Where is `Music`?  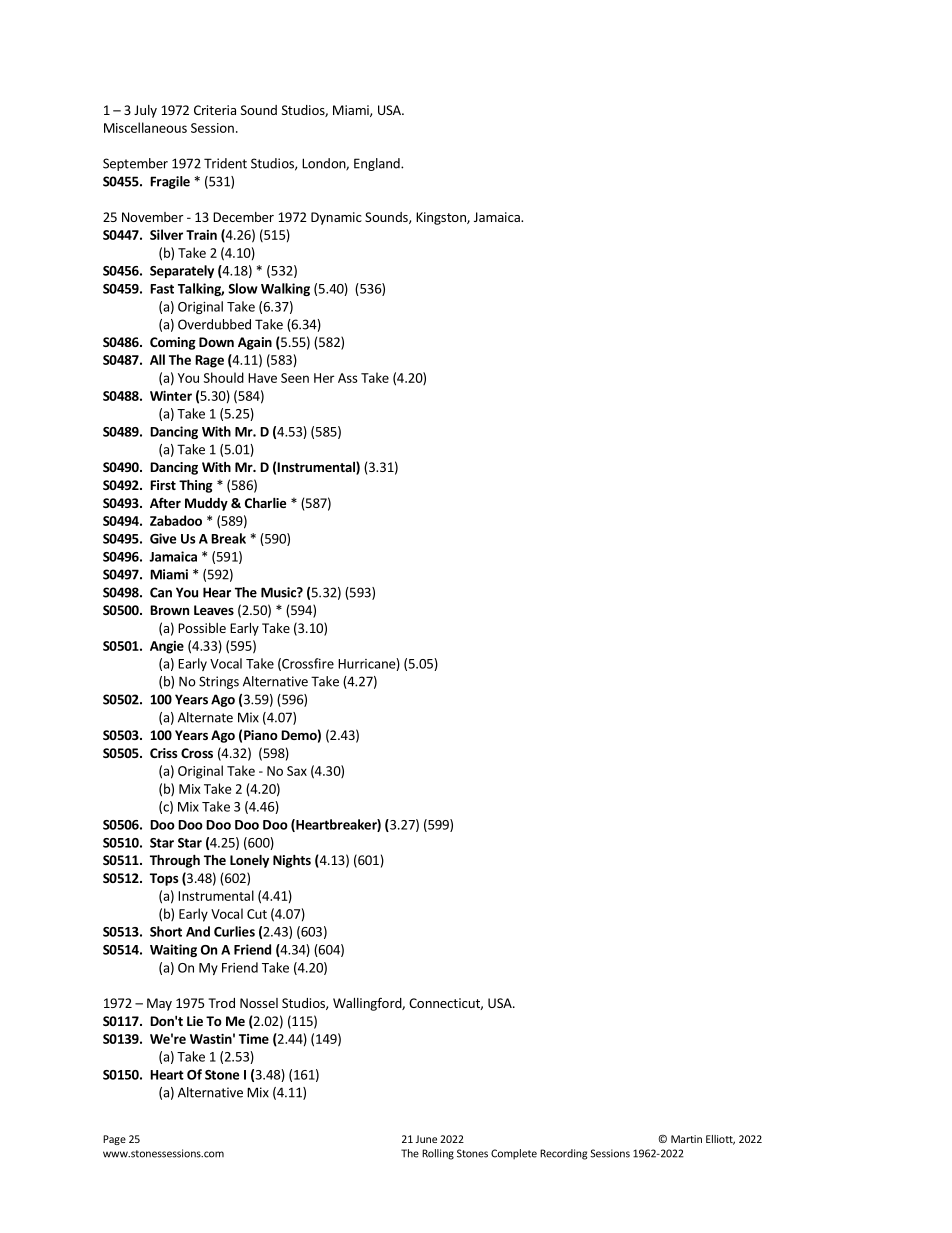
Music is located at coordinates (279, 592).
